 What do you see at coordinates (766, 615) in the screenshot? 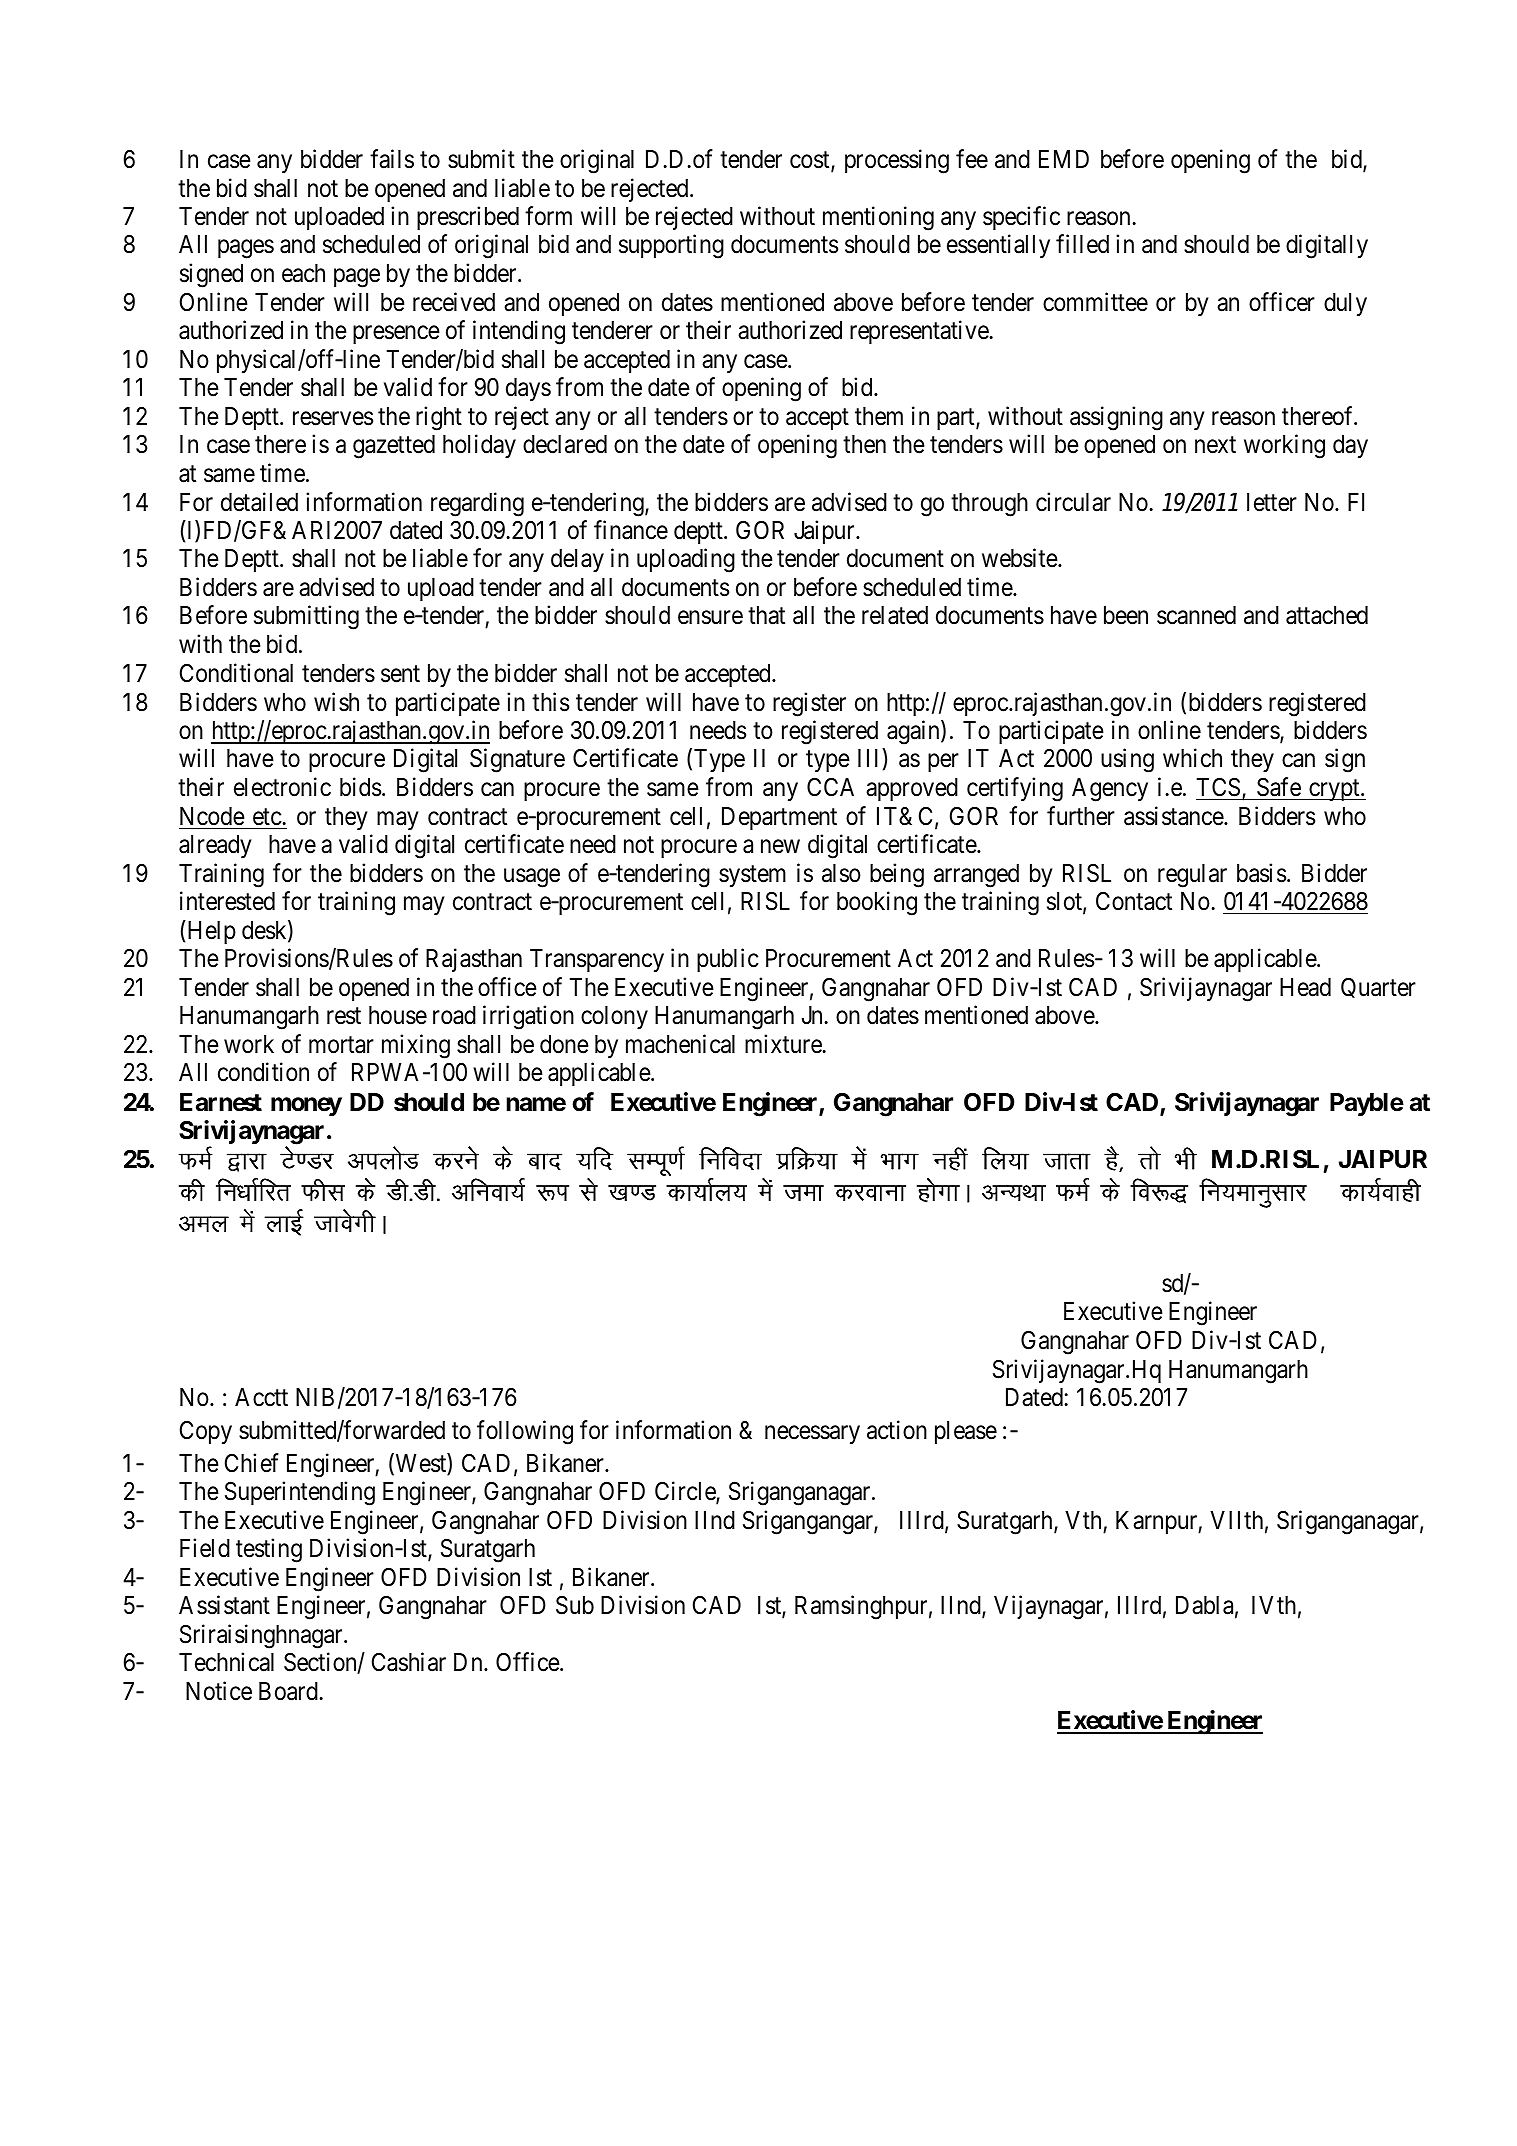
I see `that` at bounding box center [766, 615].
